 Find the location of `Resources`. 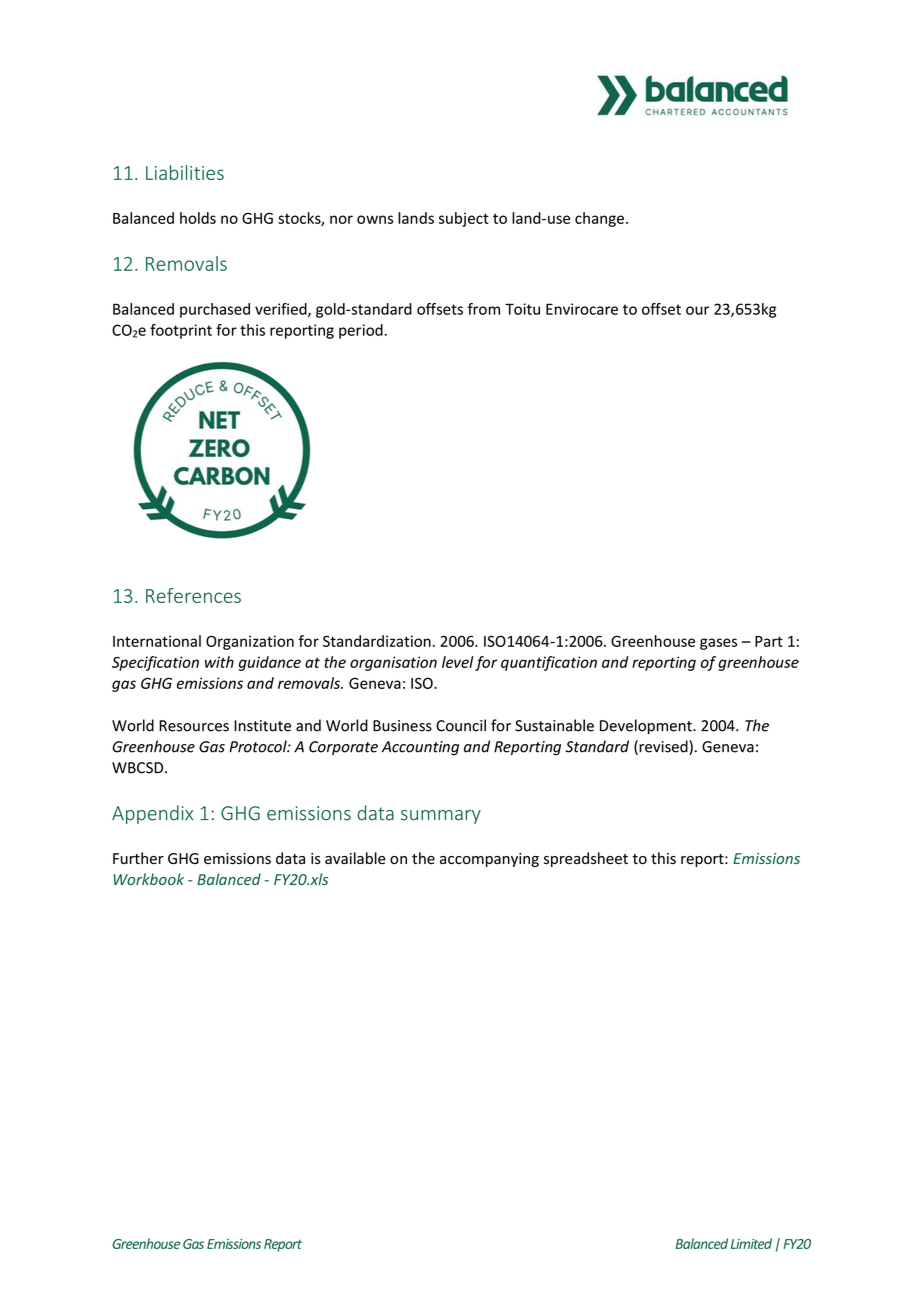

Resources is located at coordinates (194, 726).
